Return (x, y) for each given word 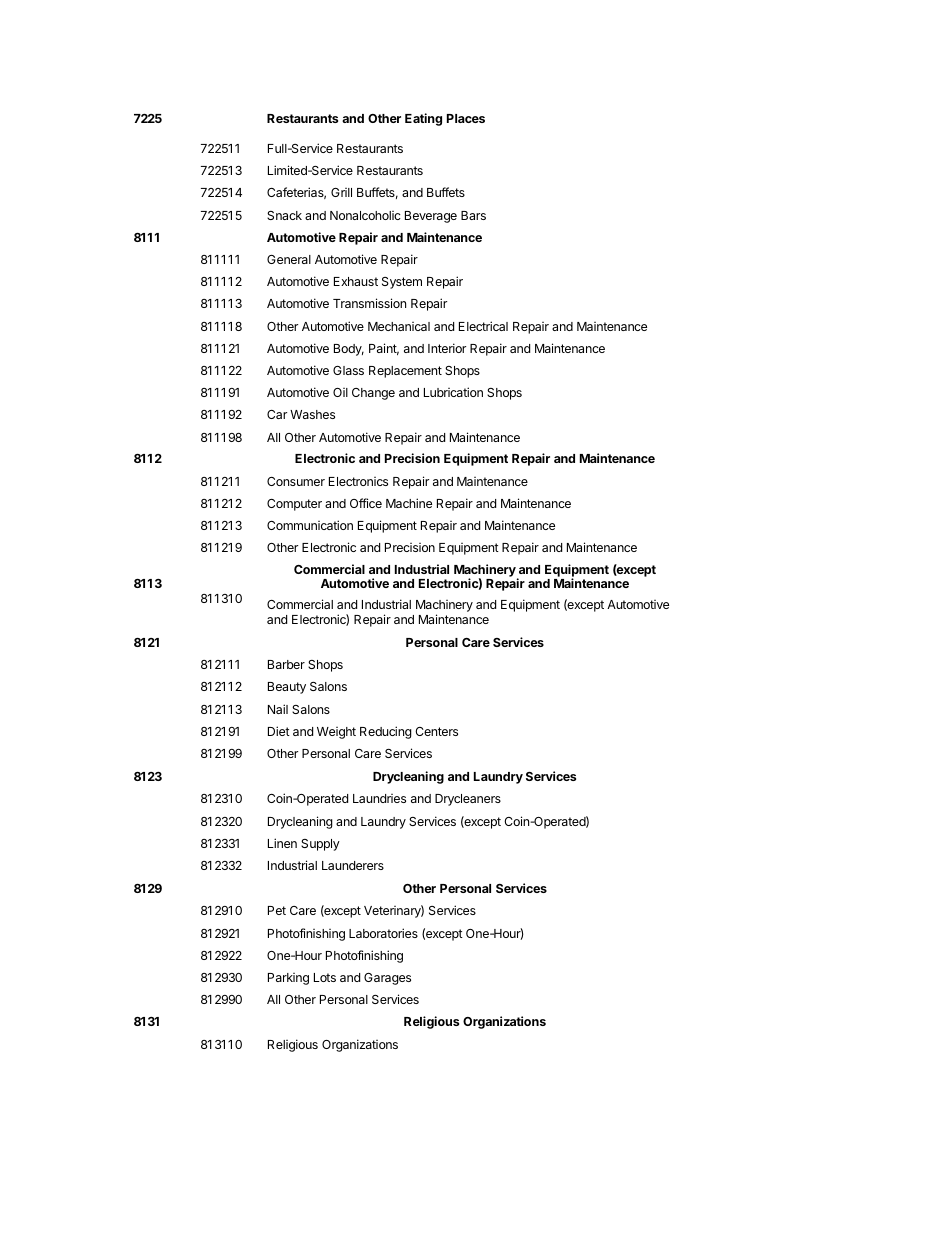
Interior (447, 348)
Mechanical (399, 326)
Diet (279, 731)
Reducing (386, 732)
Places (466, 118)
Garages (387, 979)
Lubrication (453, 392)
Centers (436, 731)
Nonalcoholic (365, 215)
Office (366, 503)
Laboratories (383, 933)
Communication (310, 525)
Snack (284, 215)
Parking (288, 979)
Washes (312, 414)
